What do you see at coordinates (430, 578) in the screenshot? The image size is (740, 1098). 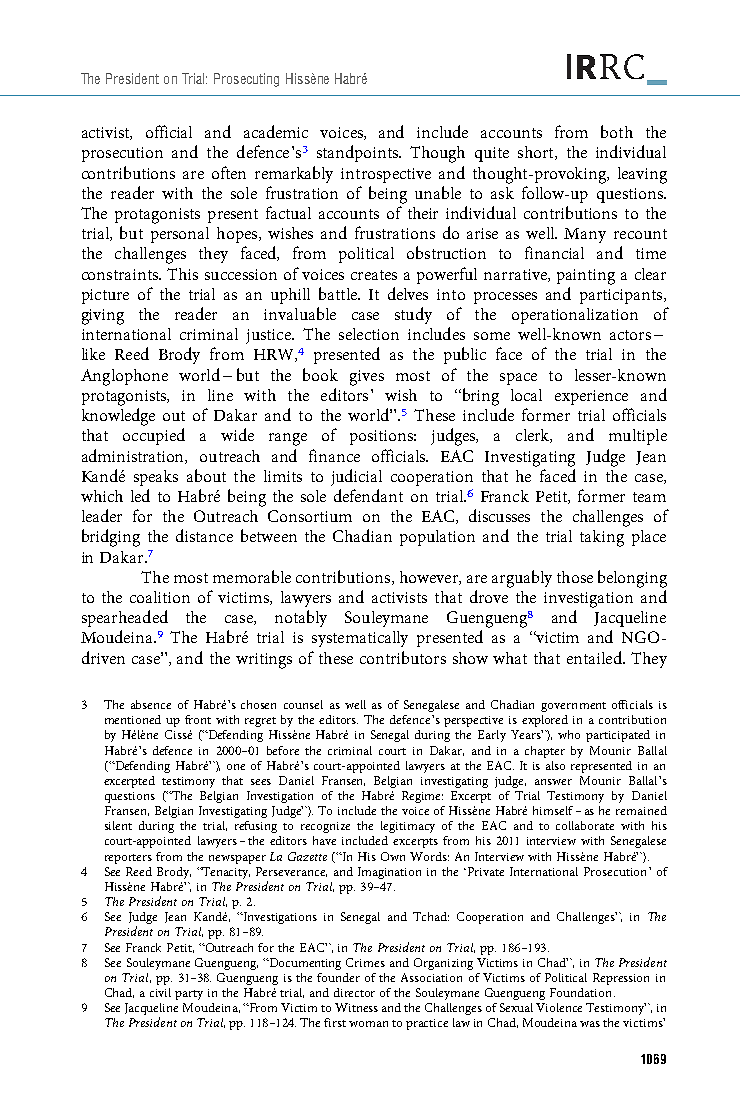 I see `however` at bounding box center [430, 578].
